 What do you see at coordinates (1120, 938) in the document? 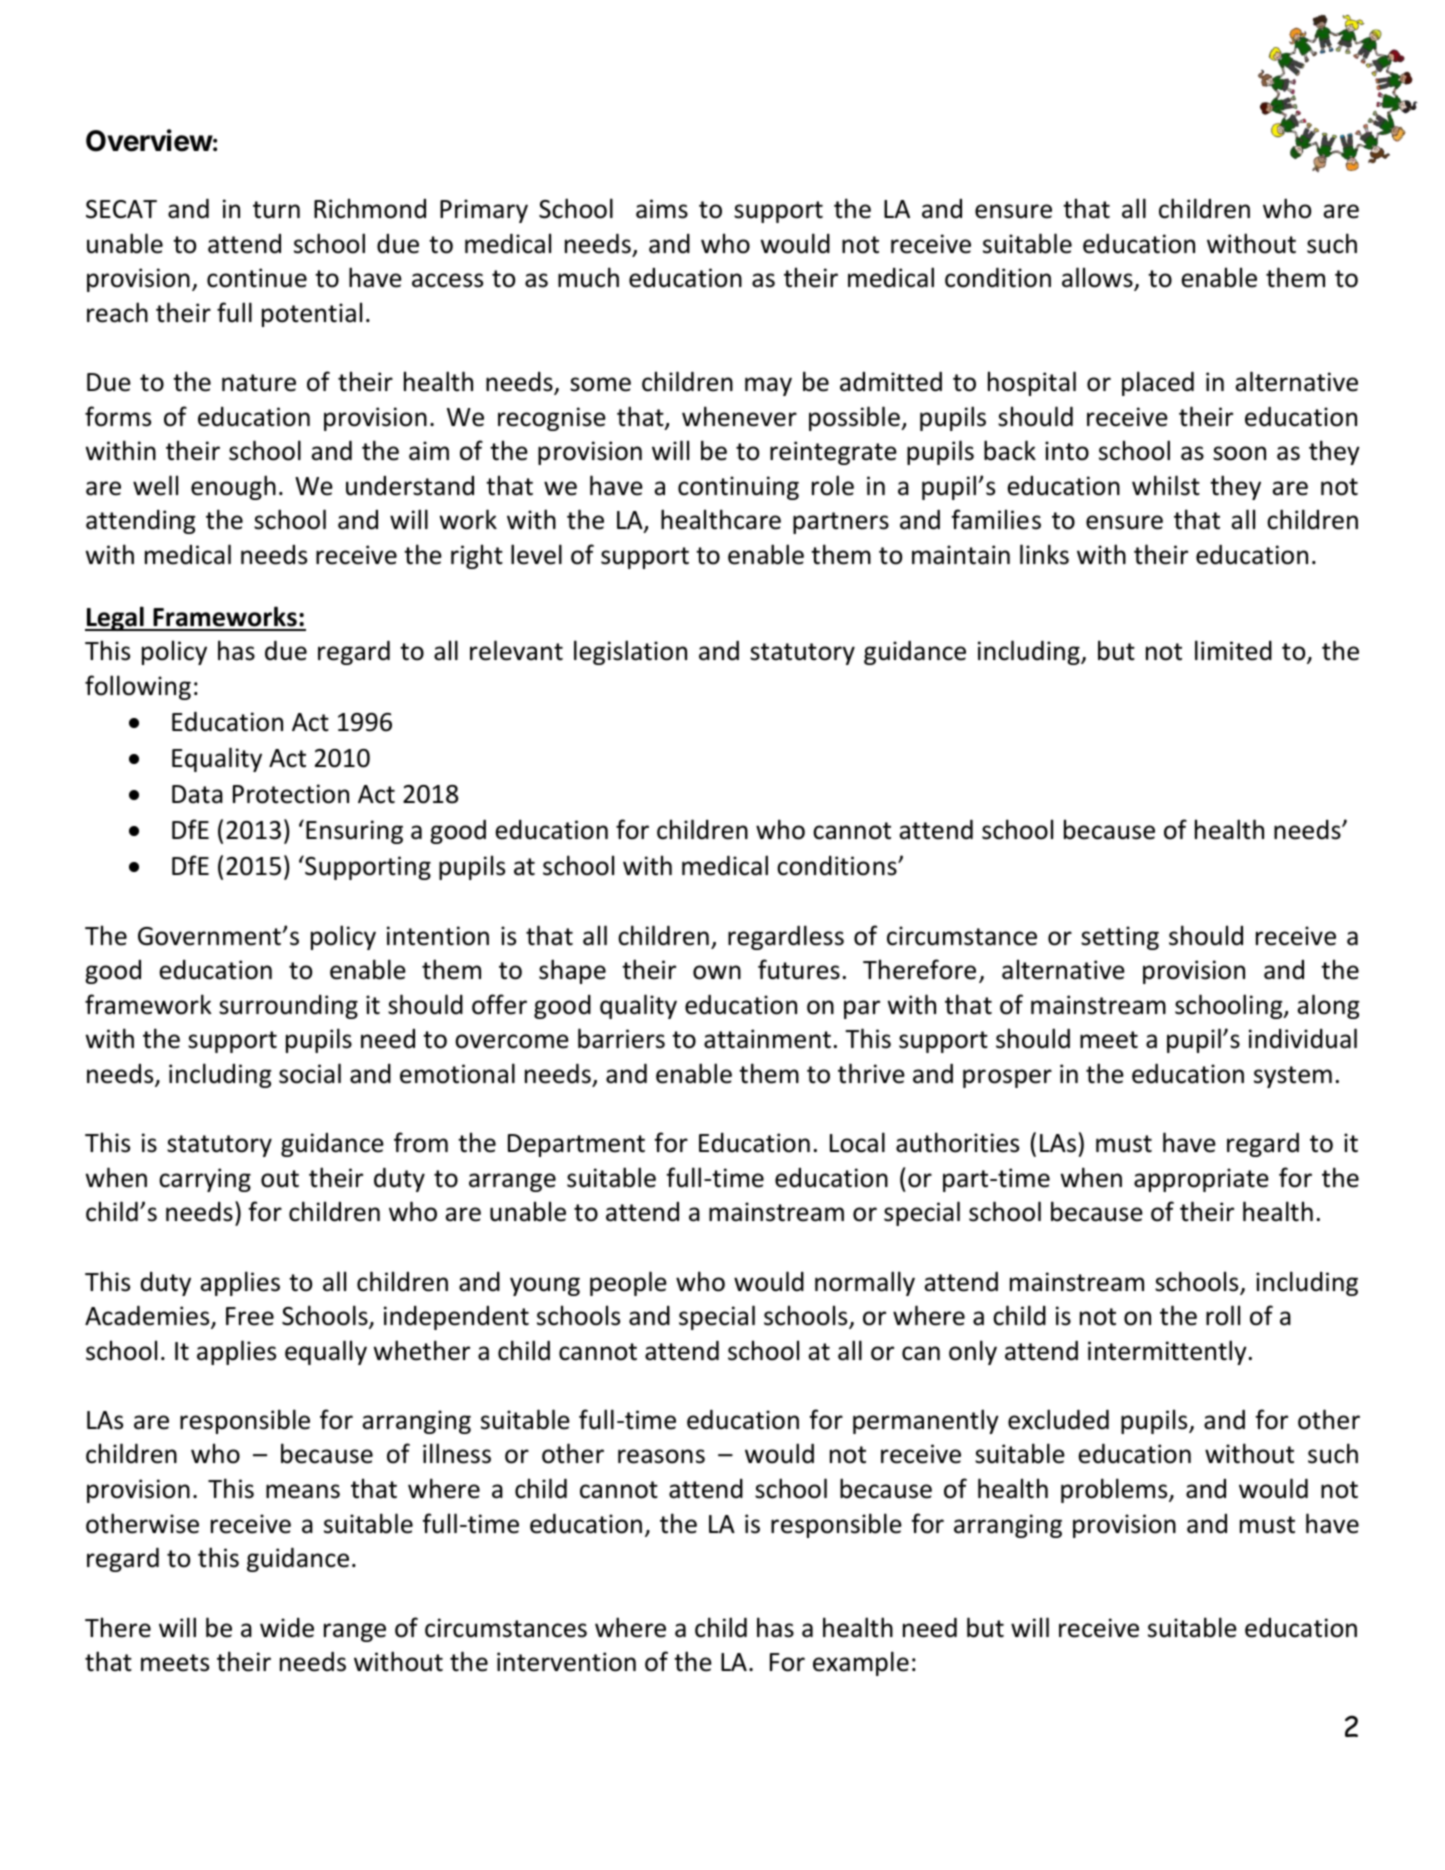
I see `setting` at bounding box center [1120, 938].
